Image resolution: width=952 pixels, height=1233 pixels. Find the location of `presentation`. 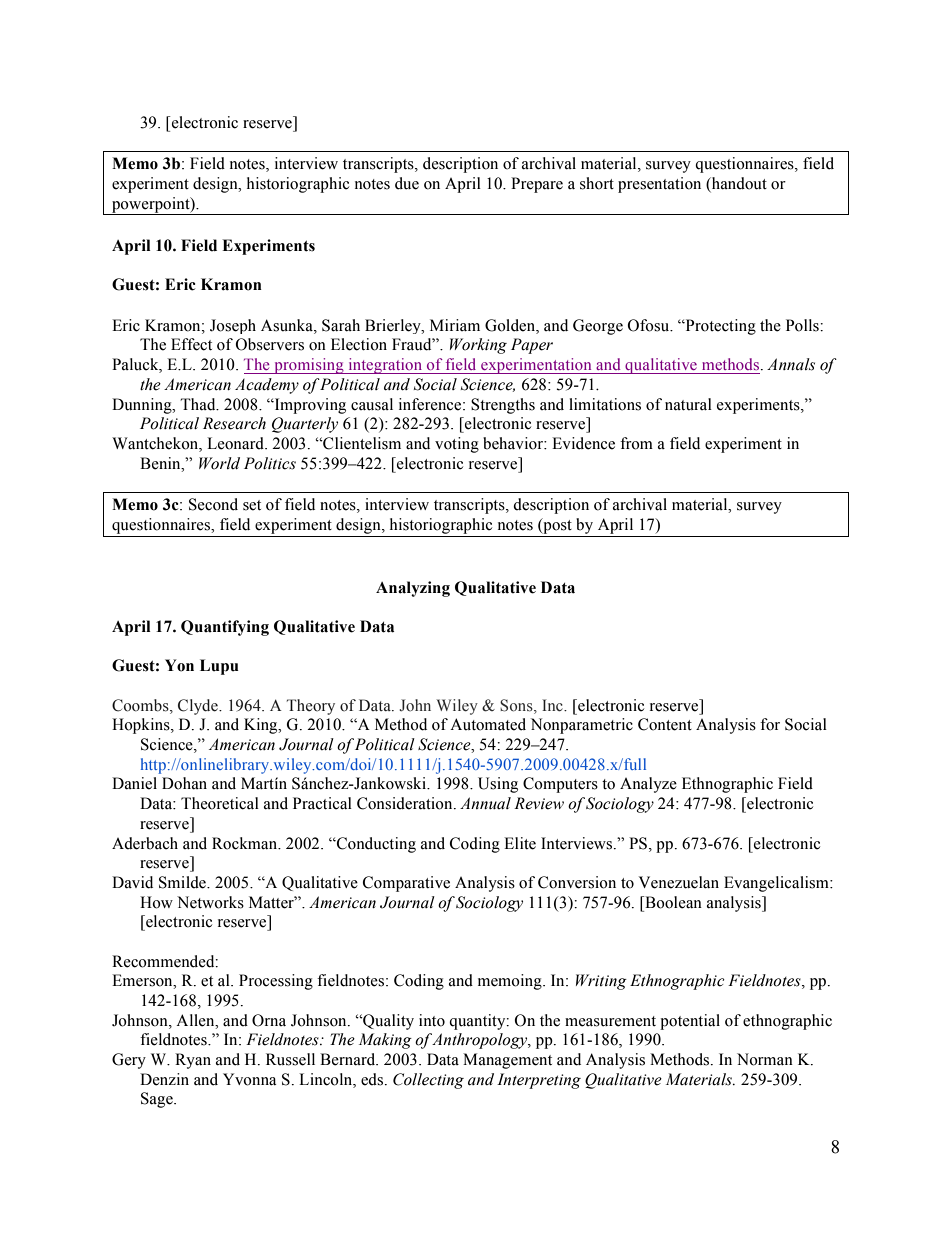

presentation is located at coordinates (659, 185).
